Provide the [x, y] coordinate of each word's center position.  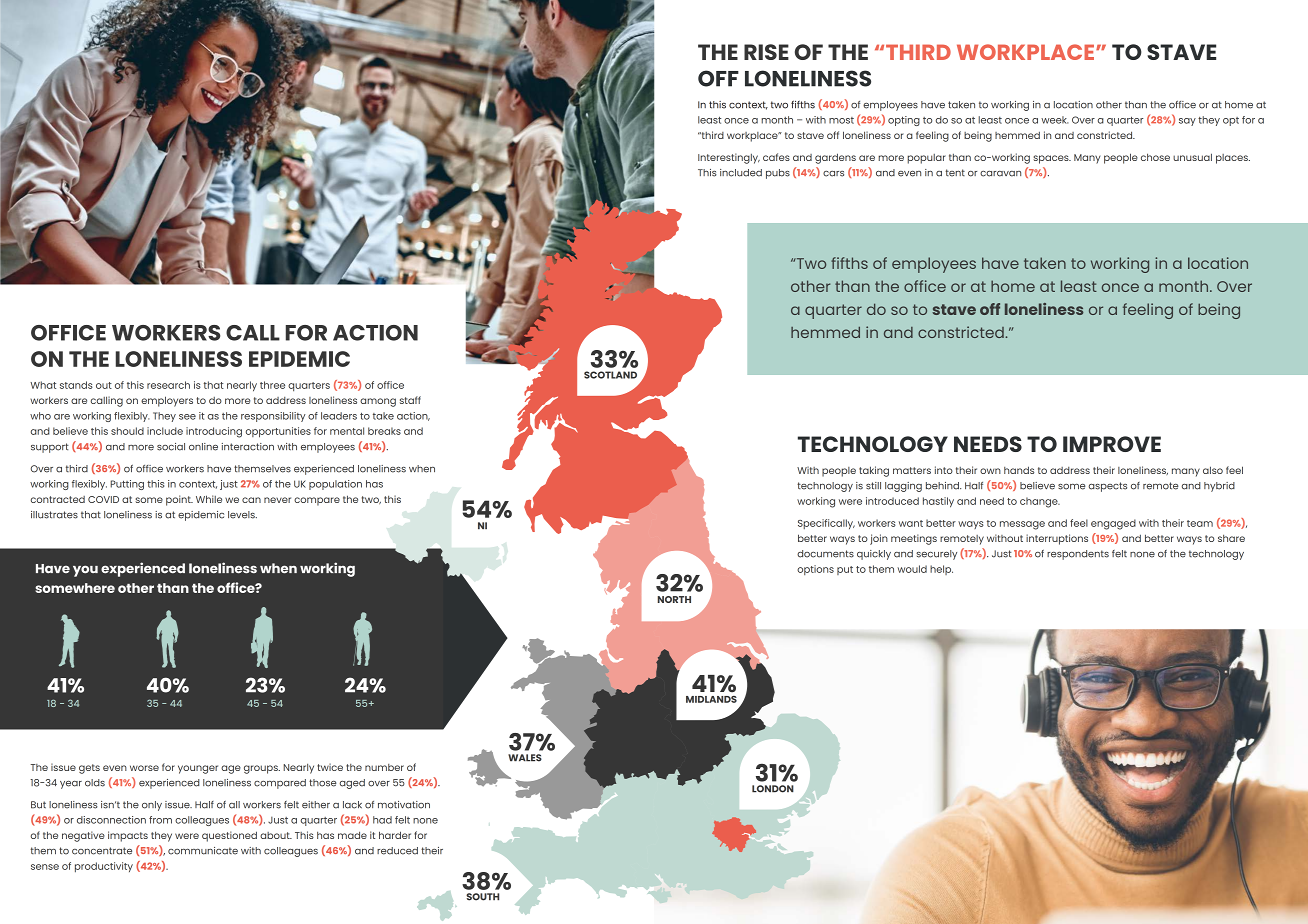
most [841, 120]
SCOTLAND [610, 375]
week [1054, 120]
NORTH [674, 599]
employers [167, 401]
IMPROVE [1112, 444]
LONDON [773, 789]
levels [242, 515]
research [168, 385]
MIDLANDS [711, 699]
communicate [203, 851]
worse [144, 768]
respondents [1078, 555]
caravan [1000, 174]
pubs [778, 174]
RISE [766, 52]
